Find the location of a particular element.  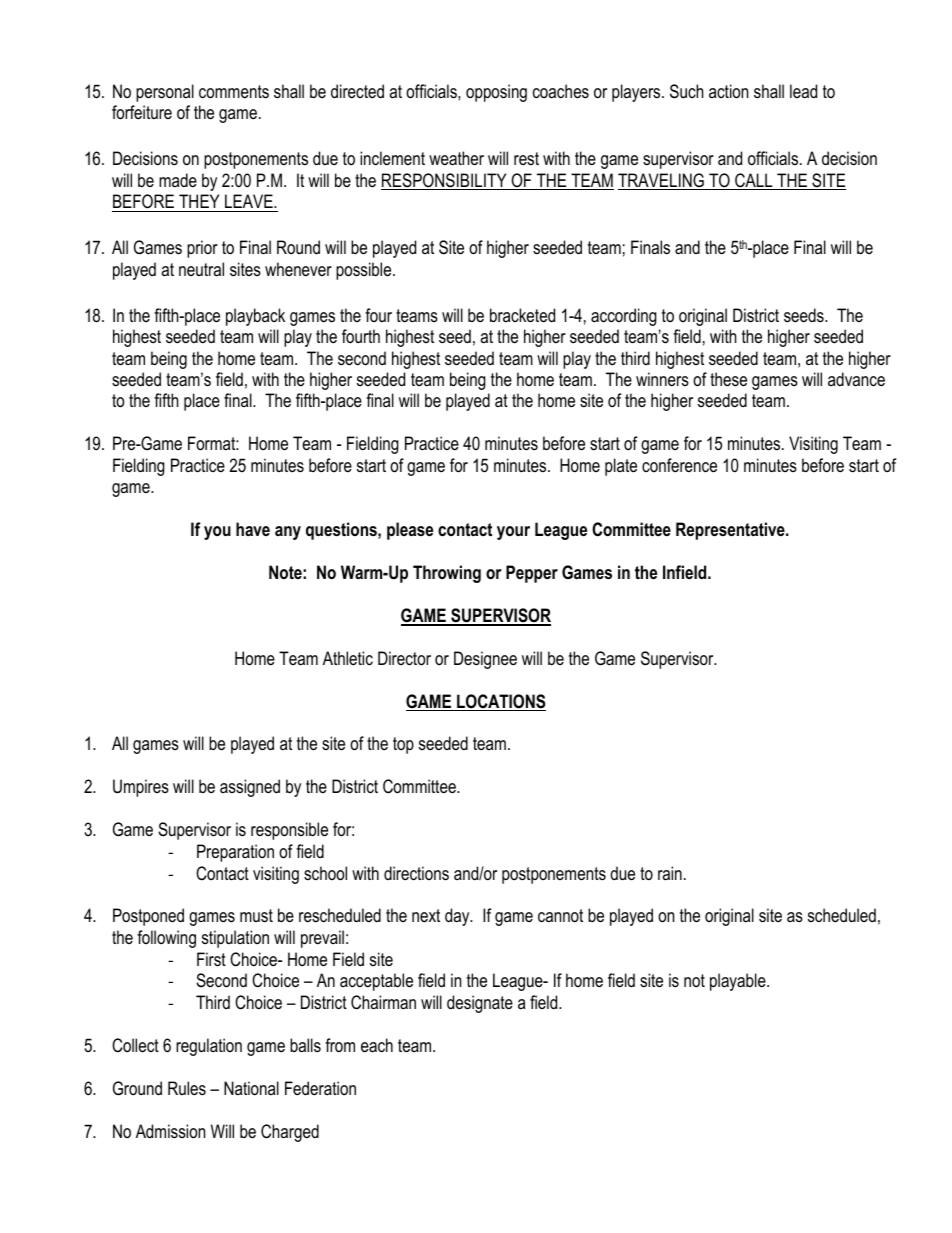

cannot is located at coordinates (560, 915).
